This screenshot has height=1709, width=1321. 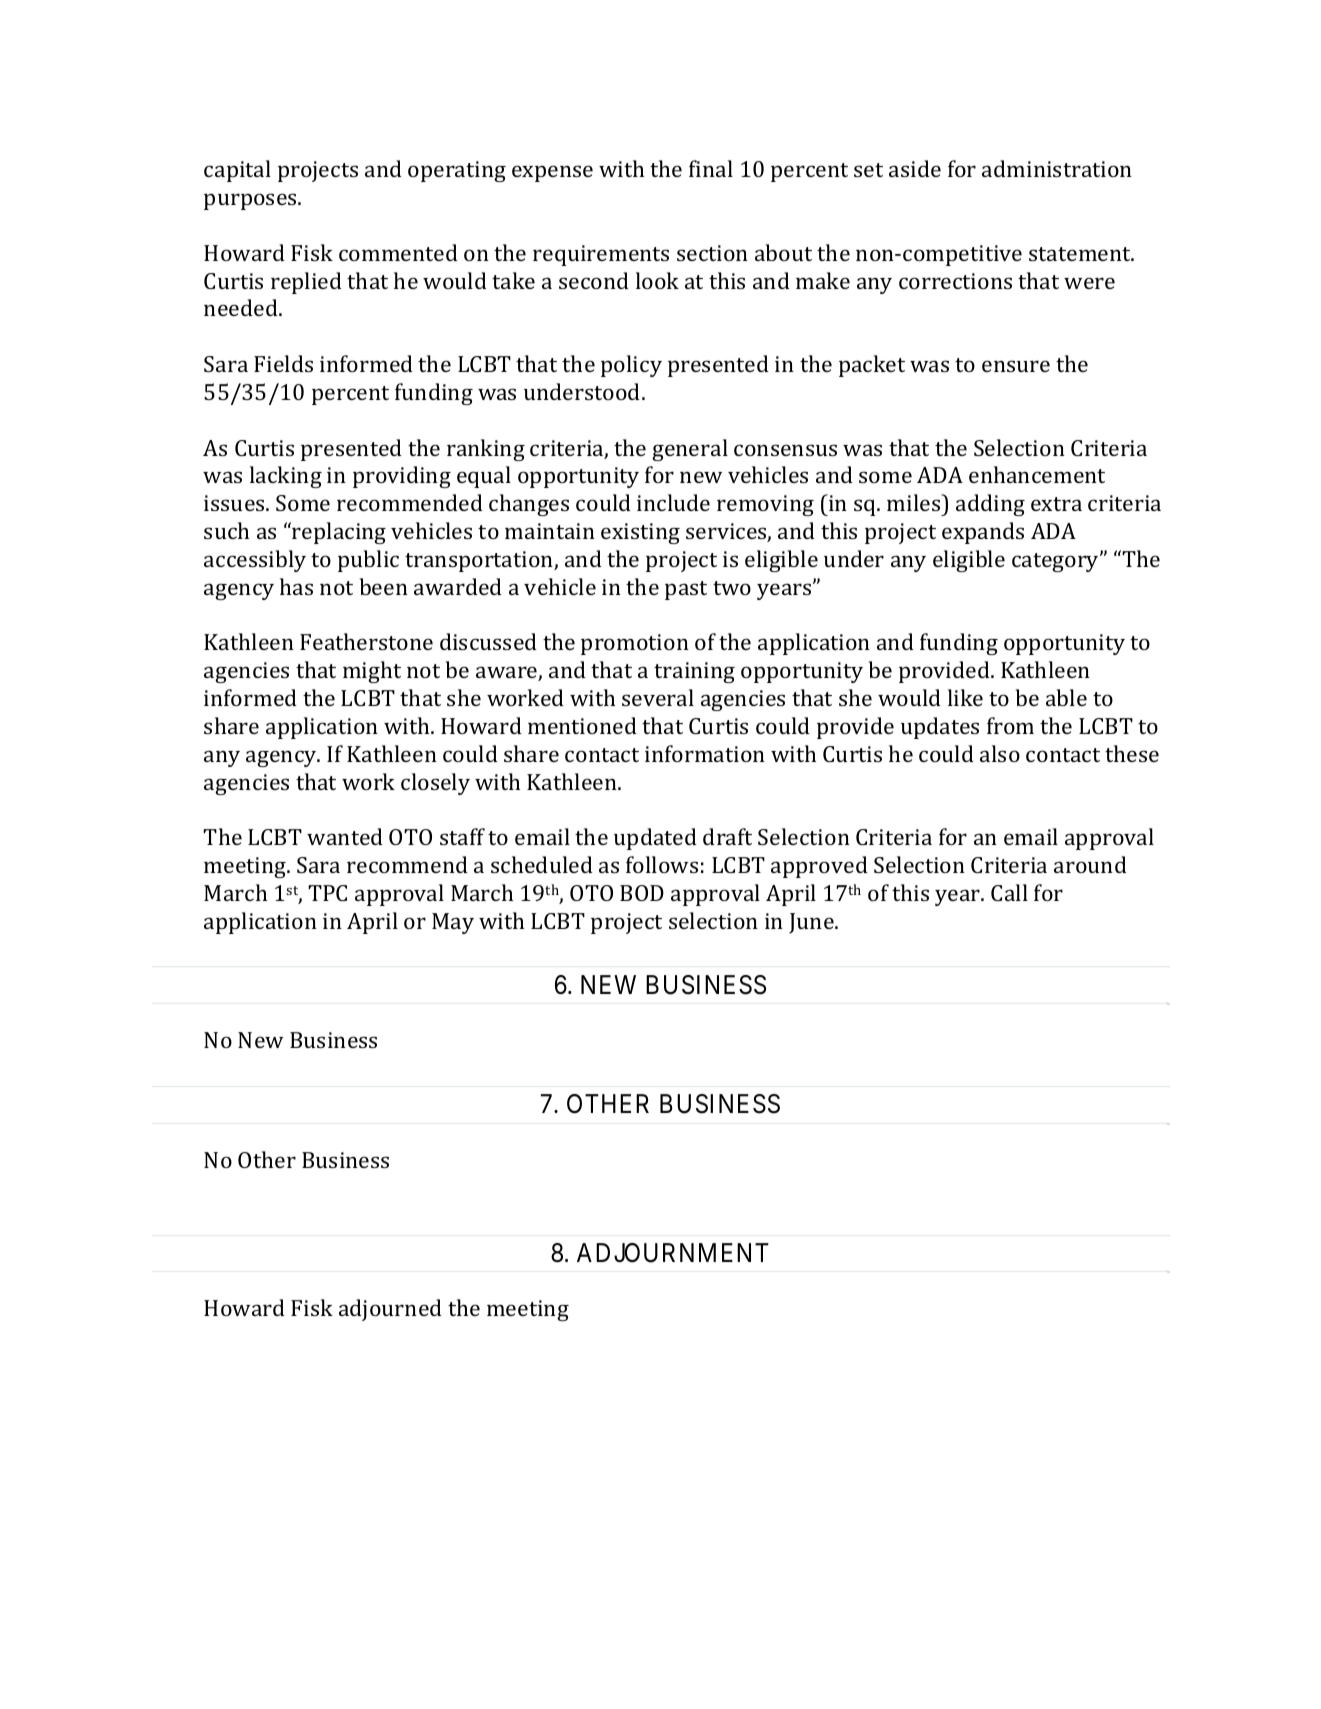 What do you see at coordinates (1057, 168) in the screenshot?
I see `administration` at bounding box center [1057, 168].
